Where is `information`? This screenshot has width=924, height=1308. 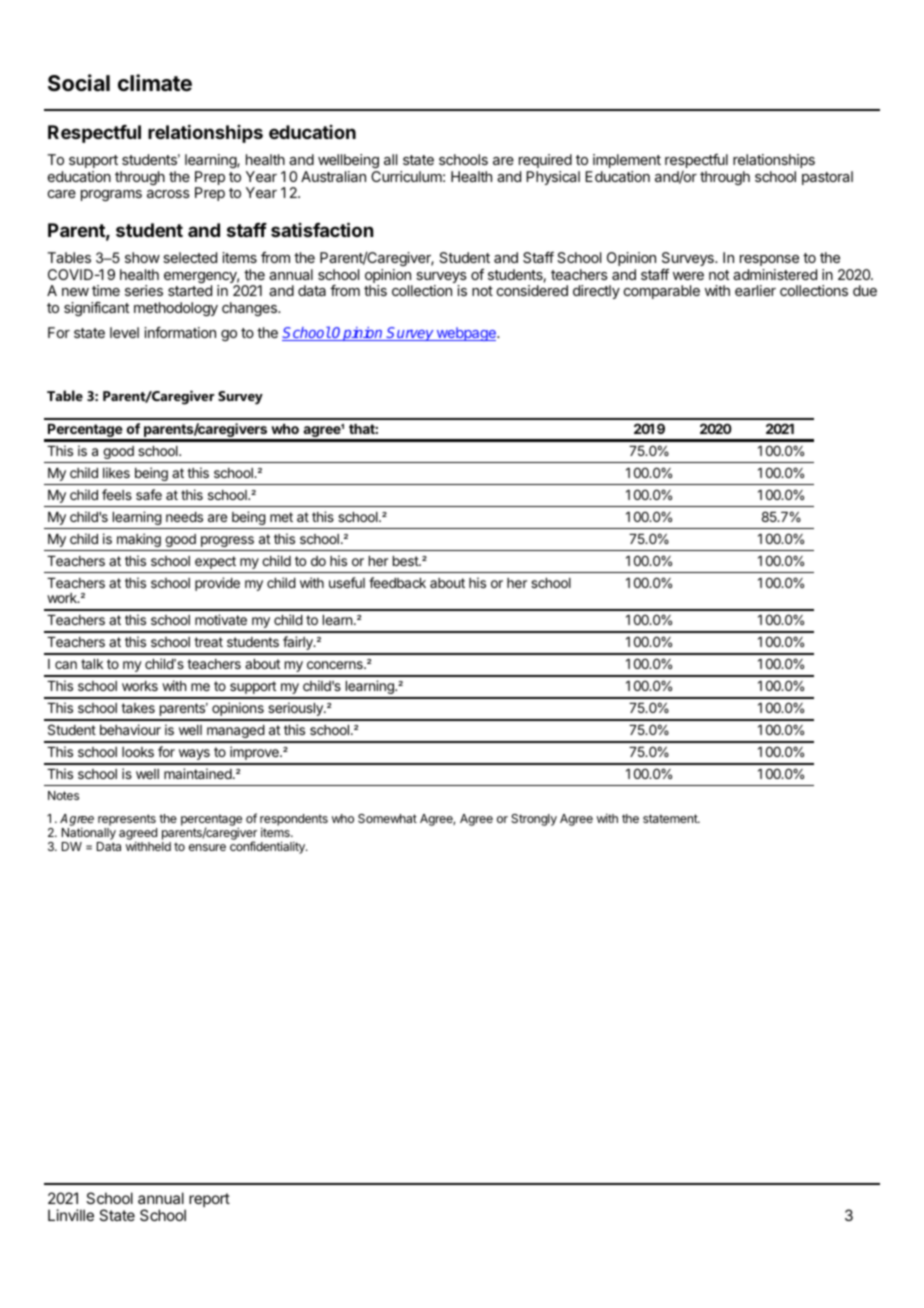 information is located at coordinates (180, 332).
